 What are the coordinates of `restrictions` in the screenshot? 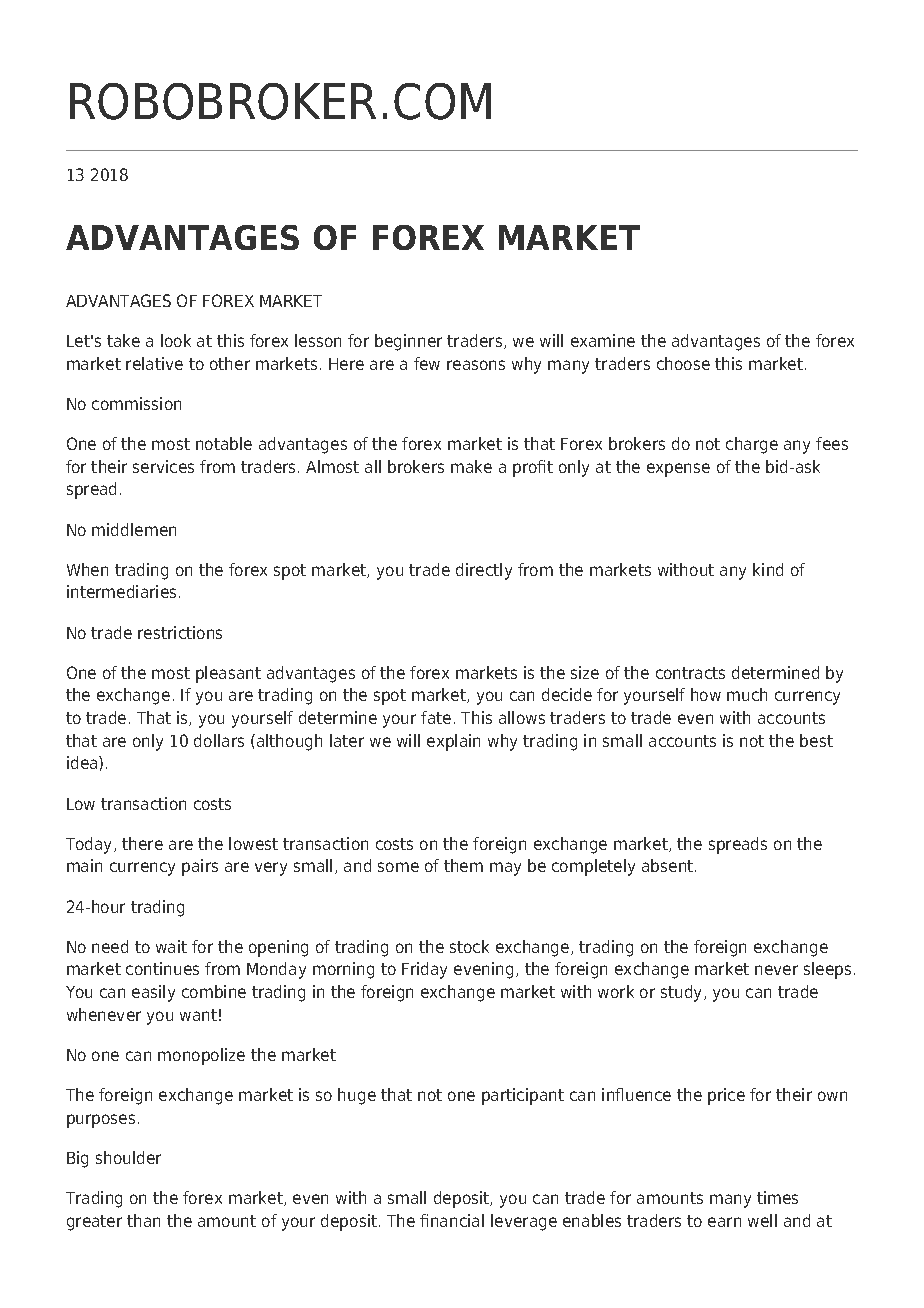 It's located at (180, 632).
